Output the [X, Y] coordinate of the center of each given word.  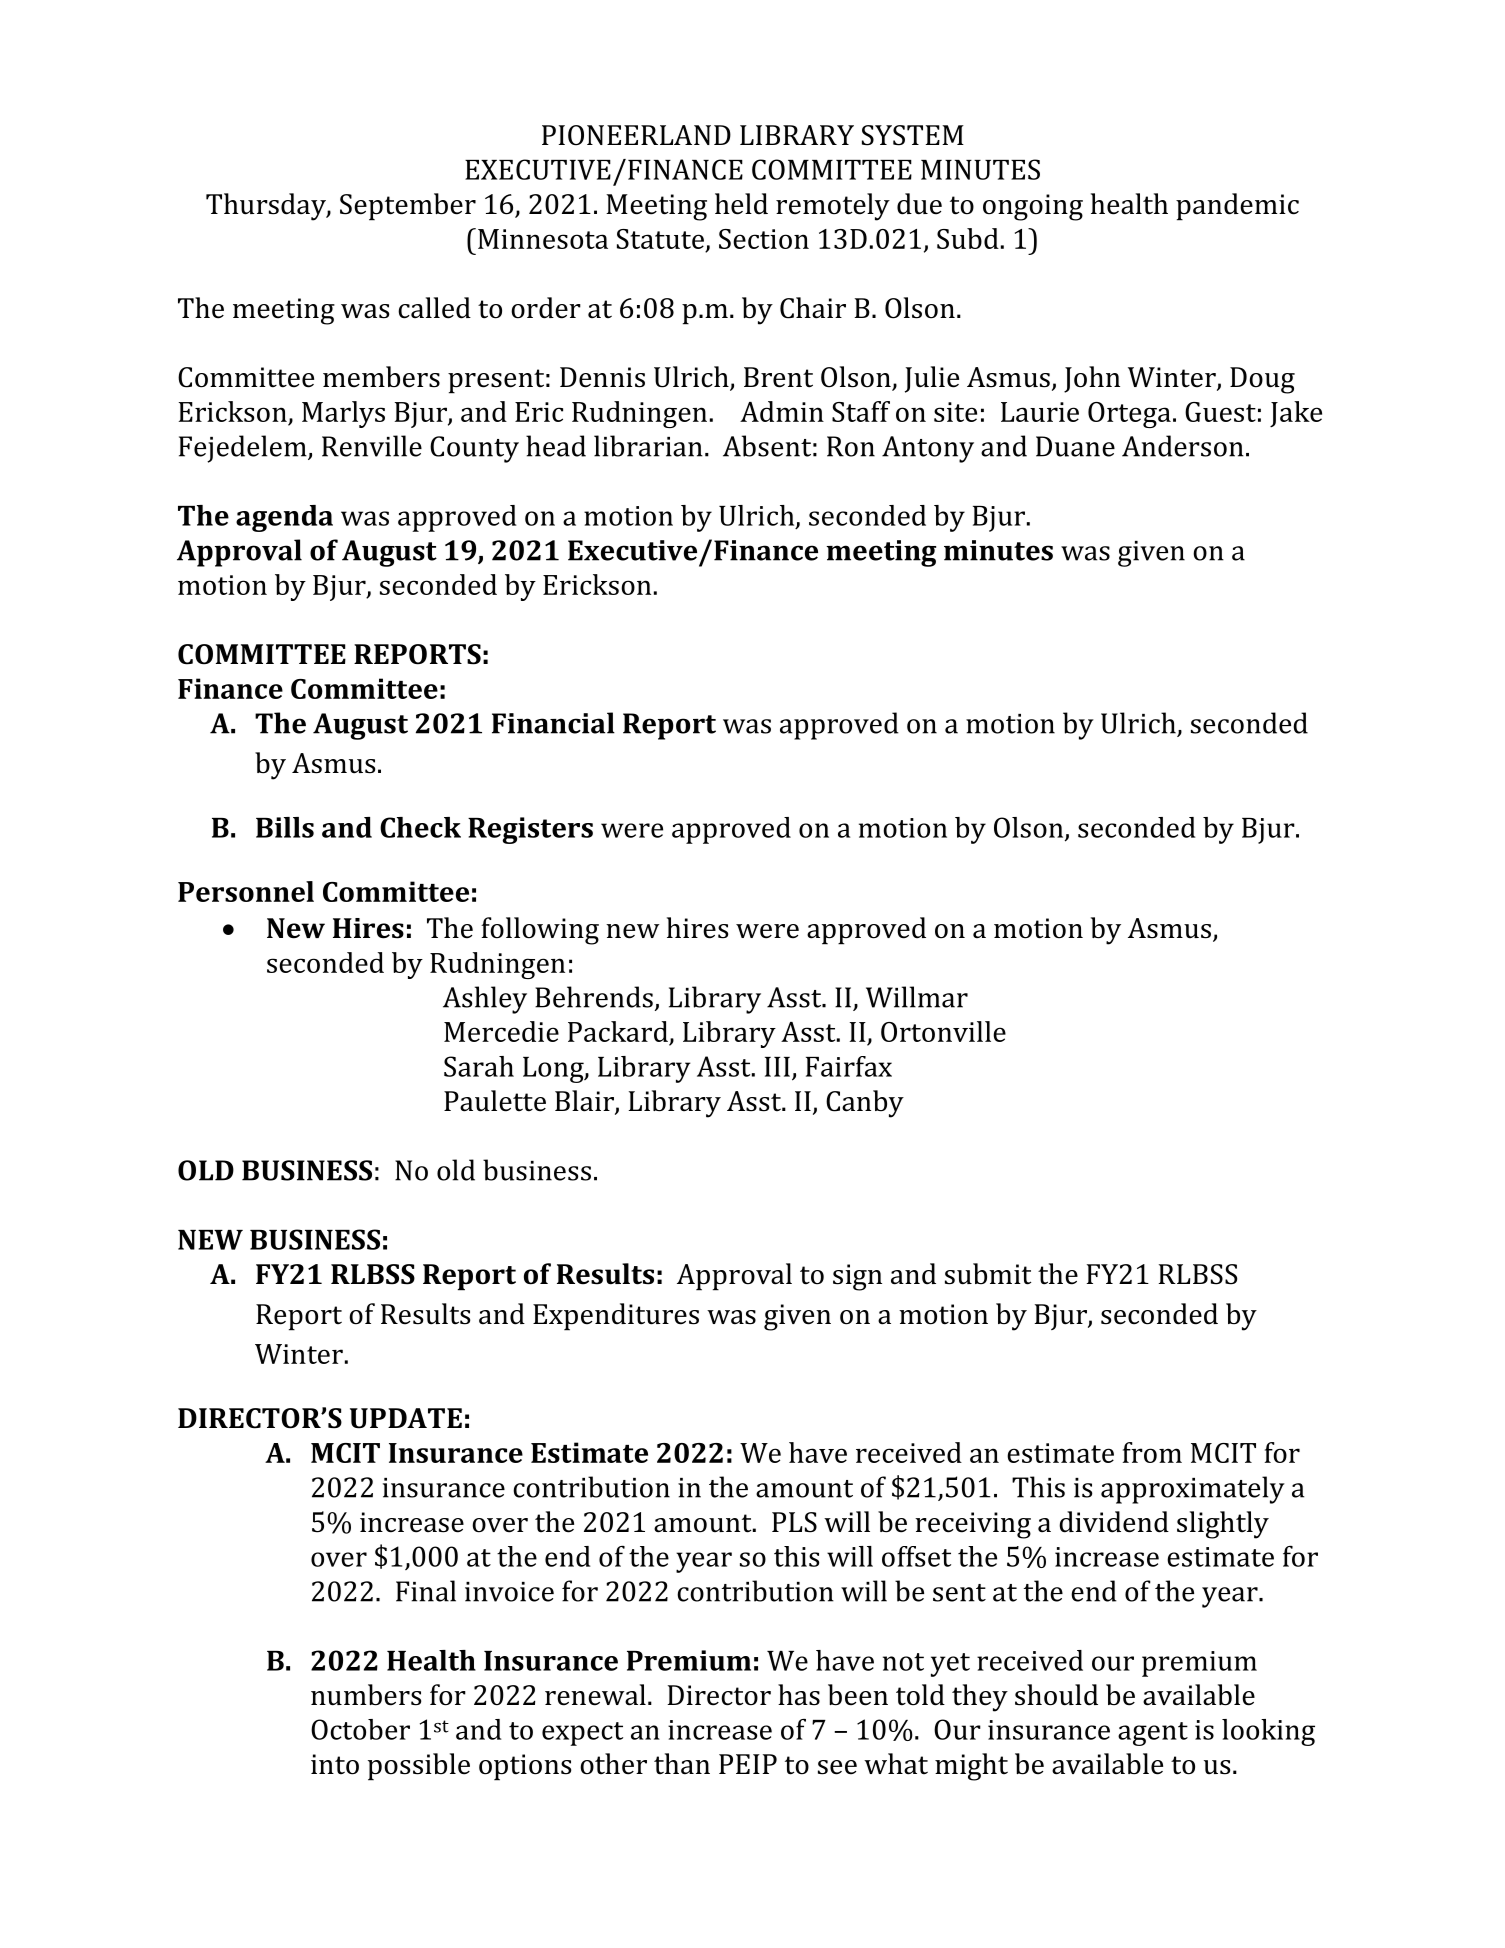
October [360, 1729]
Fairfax [849, 1066]
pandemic [1237, 207]
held [741, 204]
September [408, 207]
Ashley [485, 1000]
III [777, 1067]
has [799, 1695]
